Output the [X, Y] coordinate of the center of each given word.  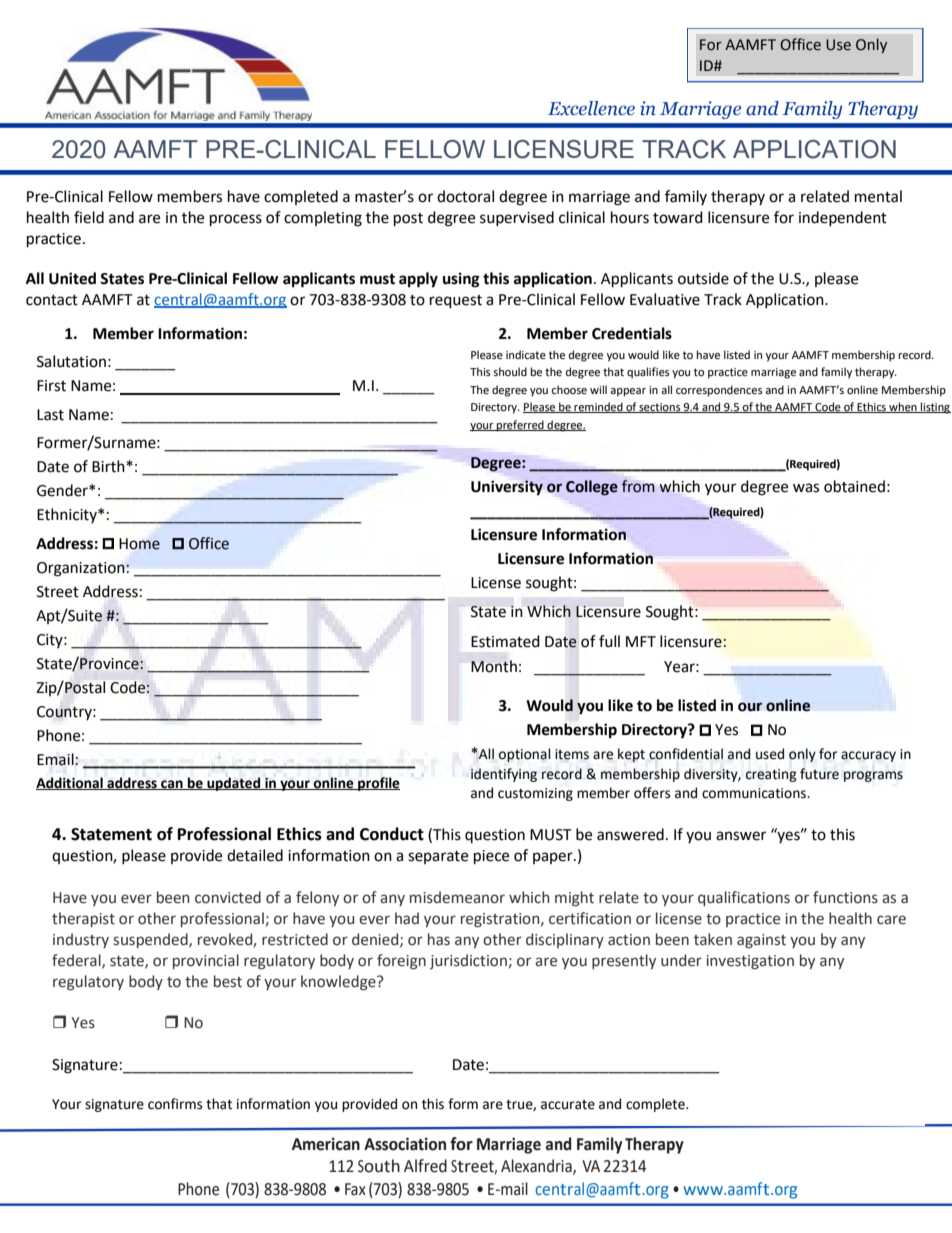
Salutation [71, 361]
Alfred [425, 1166]
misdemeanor [457, 897]
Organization [82, 569]
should [510, 371]
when [903, 407]
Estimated [505, 641]
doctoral [465, 196]
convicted [228, 897]
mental [878, 196]
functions [845, 897]
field [89, 217]
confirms [175, 1104]
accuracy [868, 756]
